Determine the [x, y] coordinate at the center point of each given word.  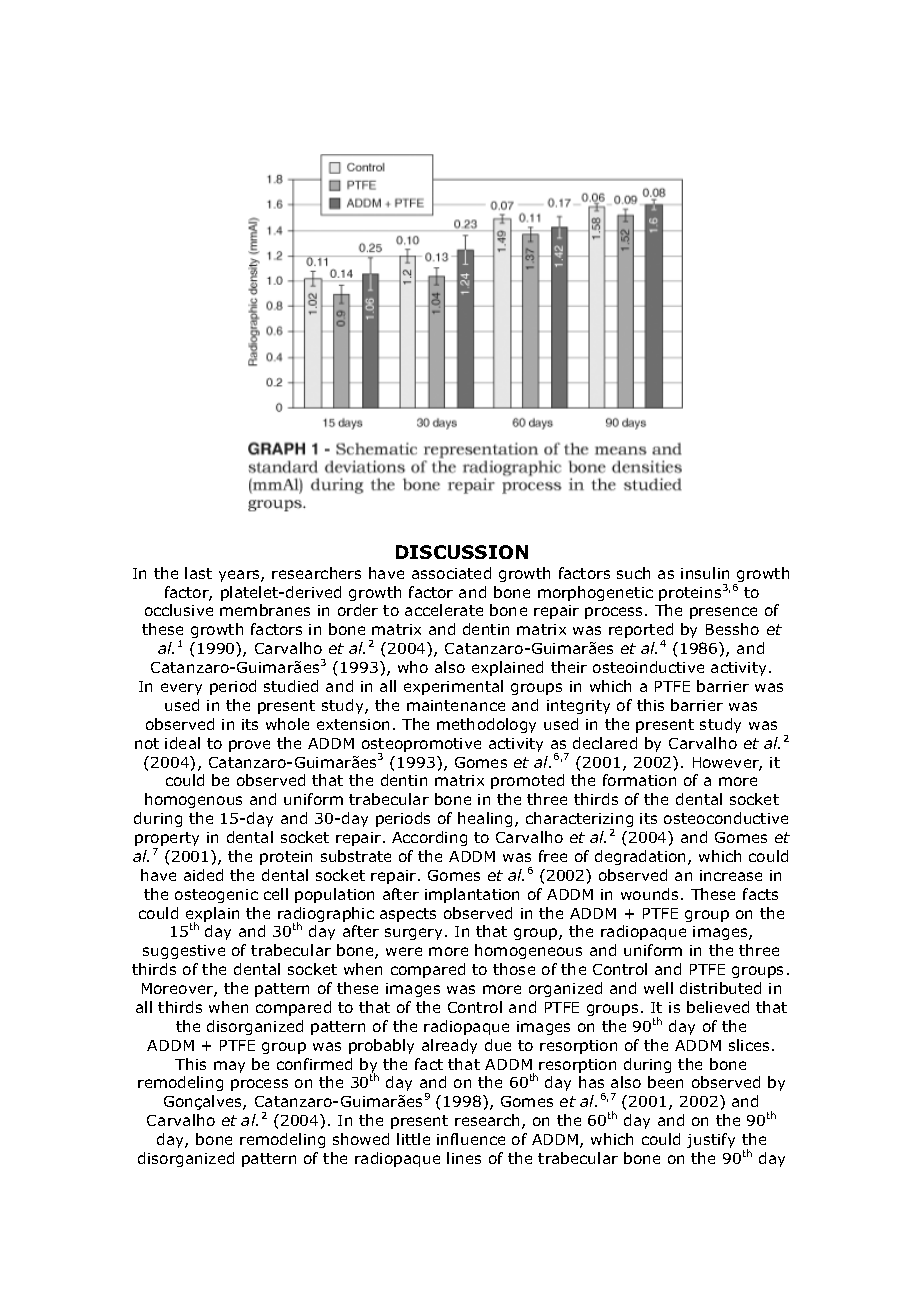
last [198, 573]
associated [451, 573]
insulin [705, 573]
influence [471, 1139]
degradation [642, 857]
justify [711, 1140]
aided [203, 875]
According [429, 838]
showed [361, 1139]
